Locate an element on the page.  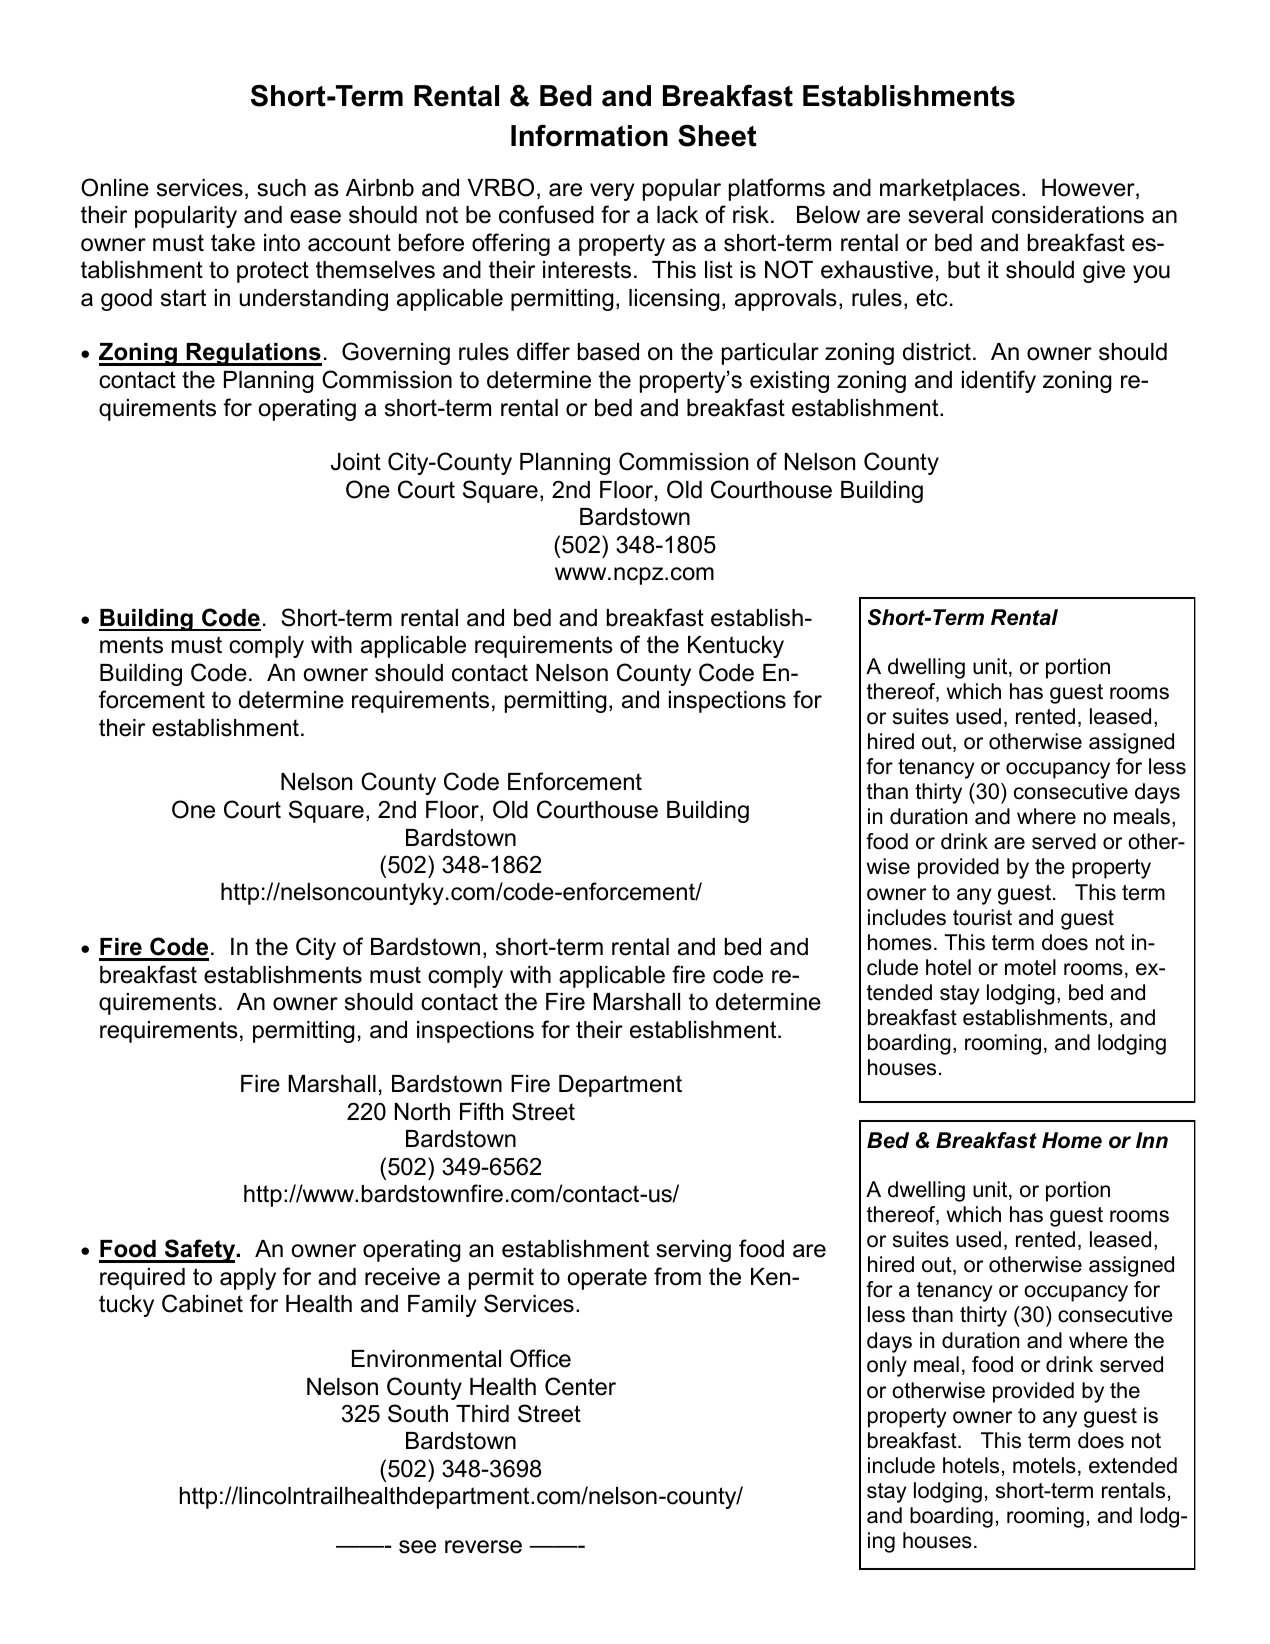
Inn is located at coordinates (1152, 1140).
